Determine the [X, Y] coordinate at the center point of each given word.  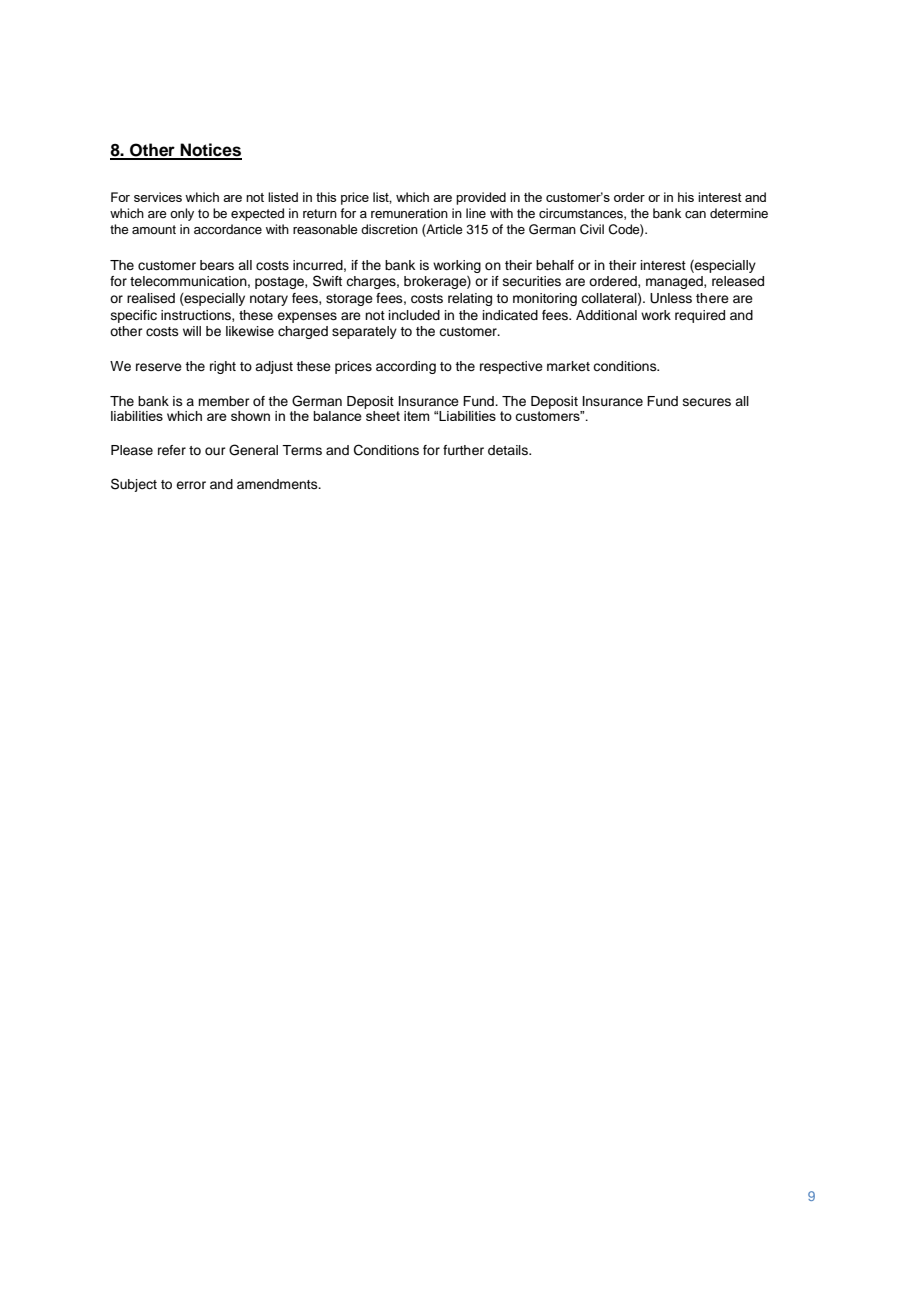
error [191, 485]
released [738, 281]
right [223, 367]
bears [217, 265]
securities [532, 281]
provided [481, 198]
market [568, 366]
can [695, 215]
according [406, 367]
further [463, 450]
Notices [210, 151]
